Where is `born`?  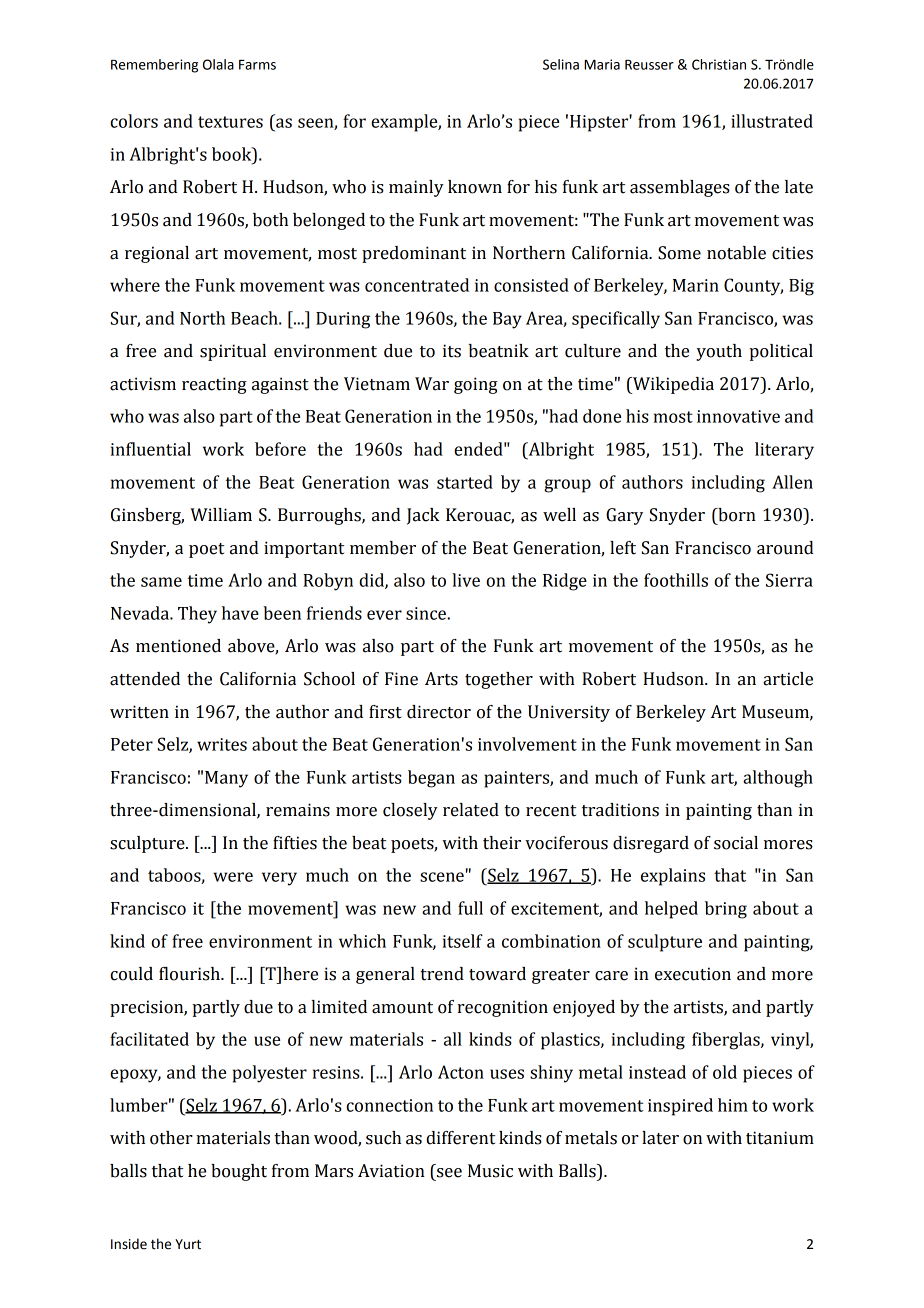 born is located at coordinates (736, 515).
